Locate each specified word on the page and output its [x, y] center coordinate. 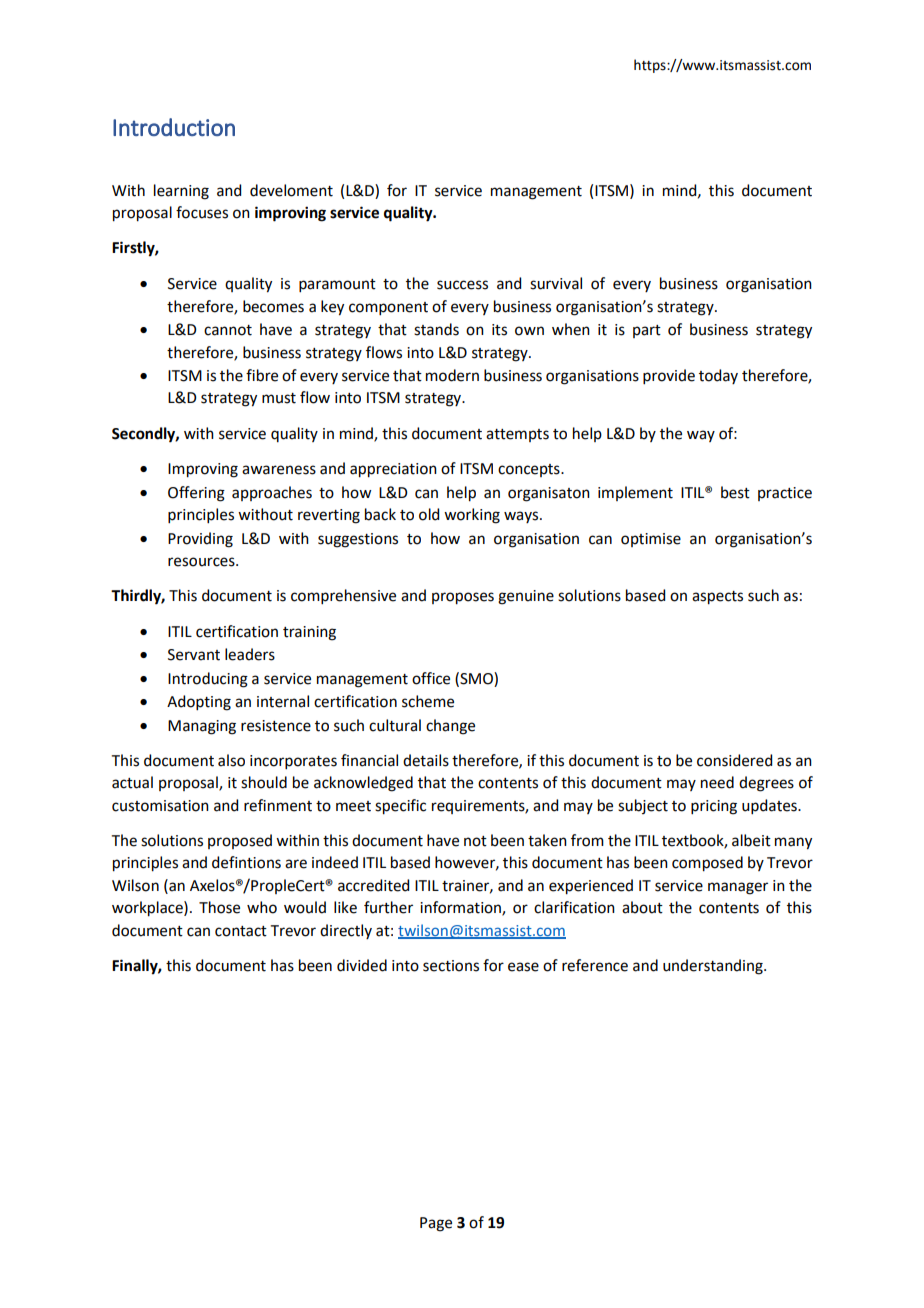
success [462, 285]
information [461, 908]
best [735, 492]
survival [556, 283]
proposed [240, 841]
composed [707, 864]
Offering [196, 494]
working [472, 516]
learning [181, 192]
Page [436, 1224]
